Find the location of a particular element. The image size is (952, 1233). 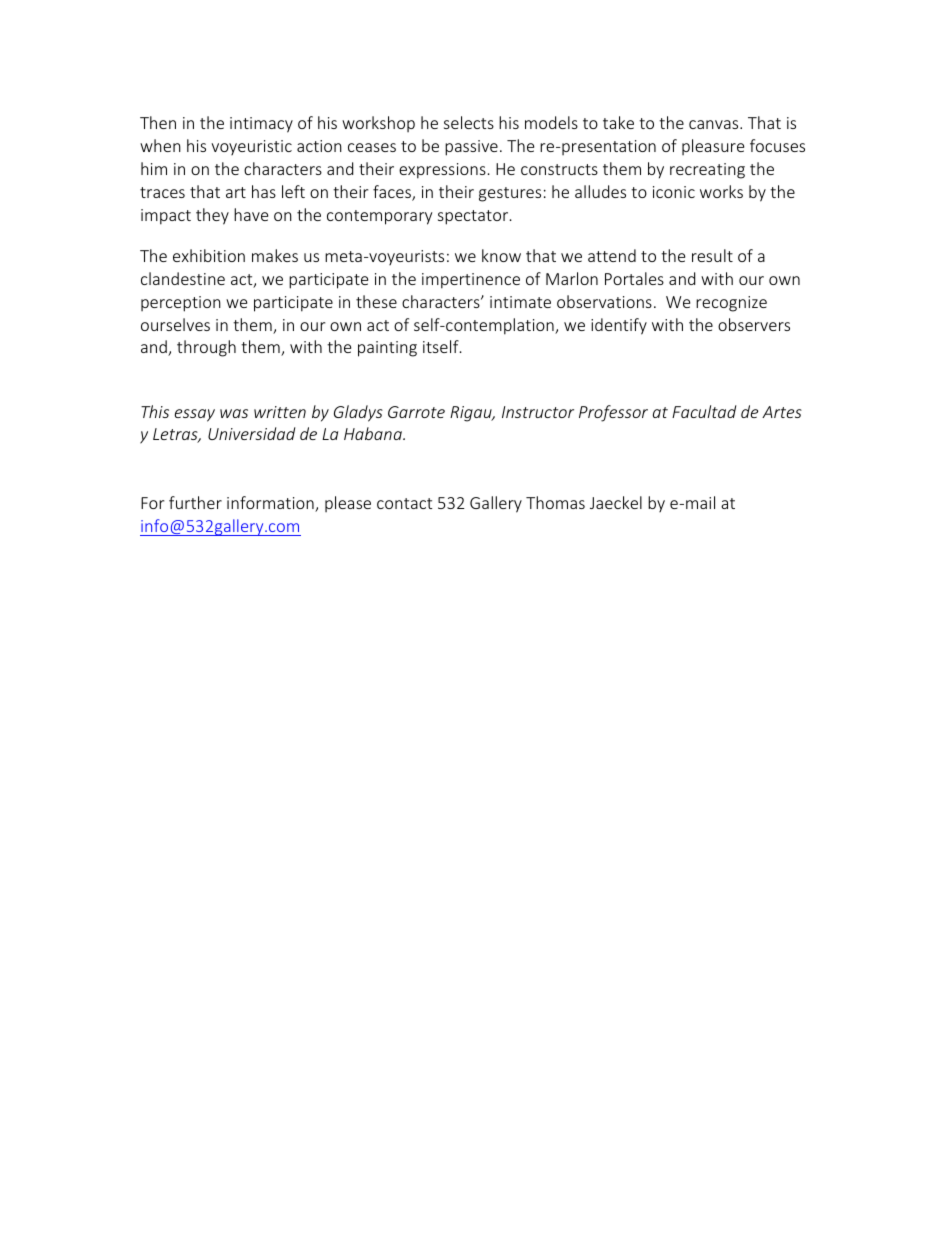

they is located at coordinates (212, 216).
